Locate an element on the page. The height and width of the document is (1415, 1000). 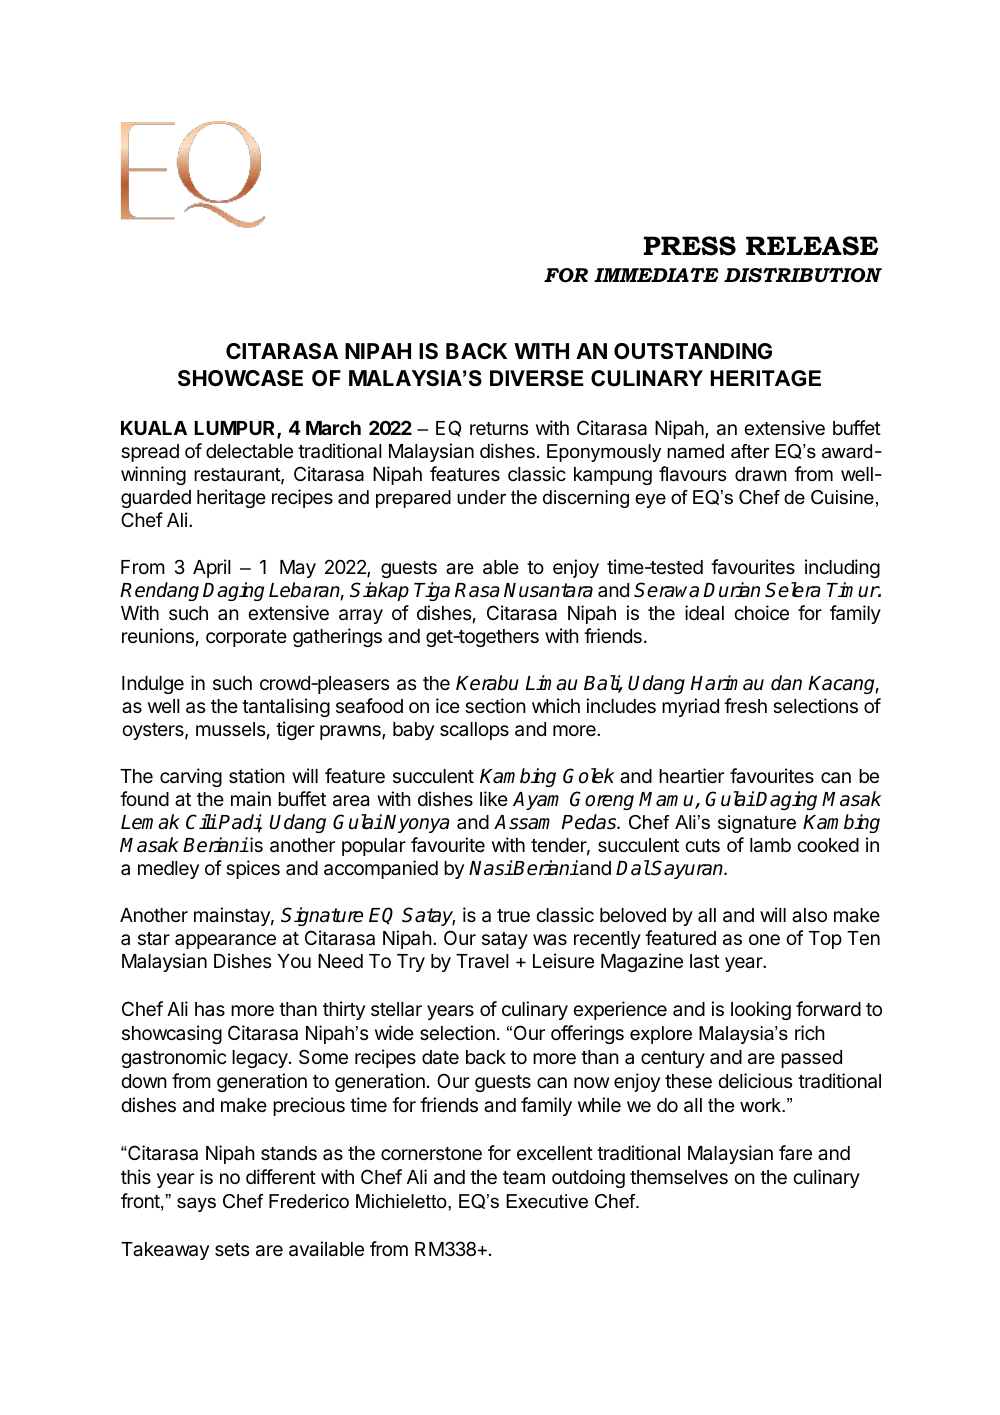
appearance is located at coordinates (225, 941).
